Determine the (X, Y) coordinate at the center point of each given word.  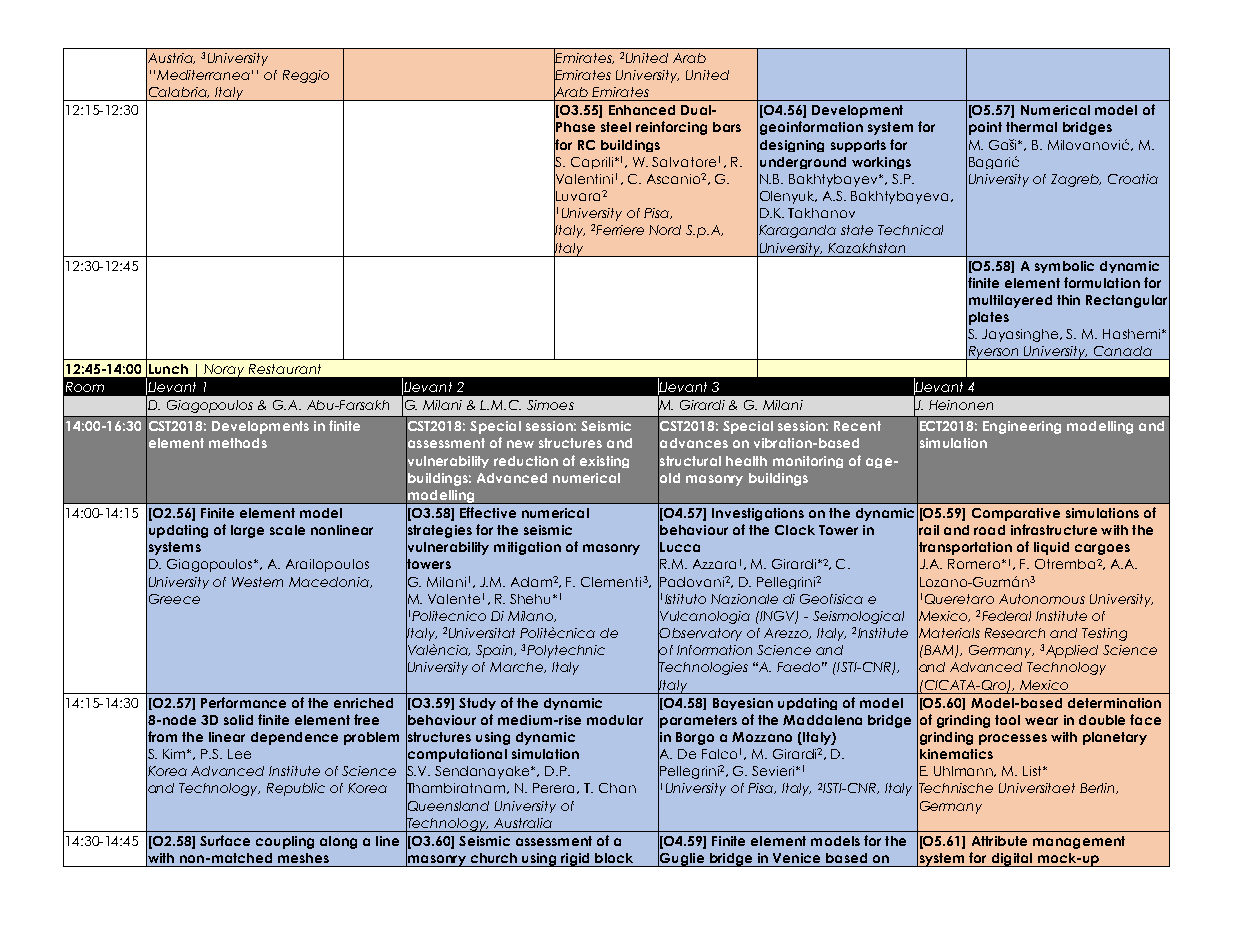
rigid (575, 860)
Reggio (306, 76)
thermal (1031, 127)
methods (238, 443)
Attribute (999, 841)
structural (689, 460)
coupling (285, 842)
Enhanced (642, 110)
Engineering (1022, 427)
